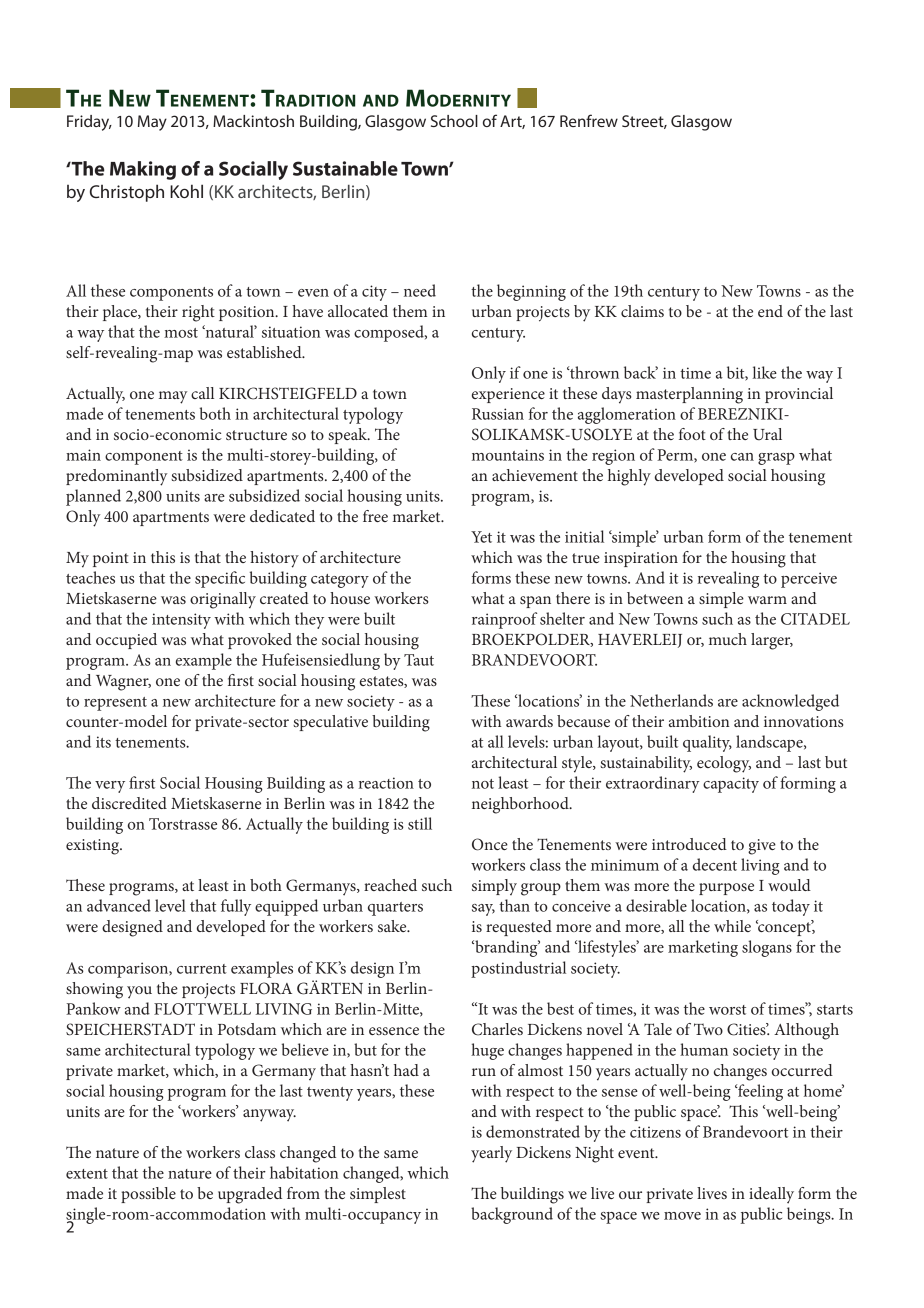 The image size is (924, 1308). Describe the element at coordinates (771, 1195) in the page. I see `ideally` at that location.
